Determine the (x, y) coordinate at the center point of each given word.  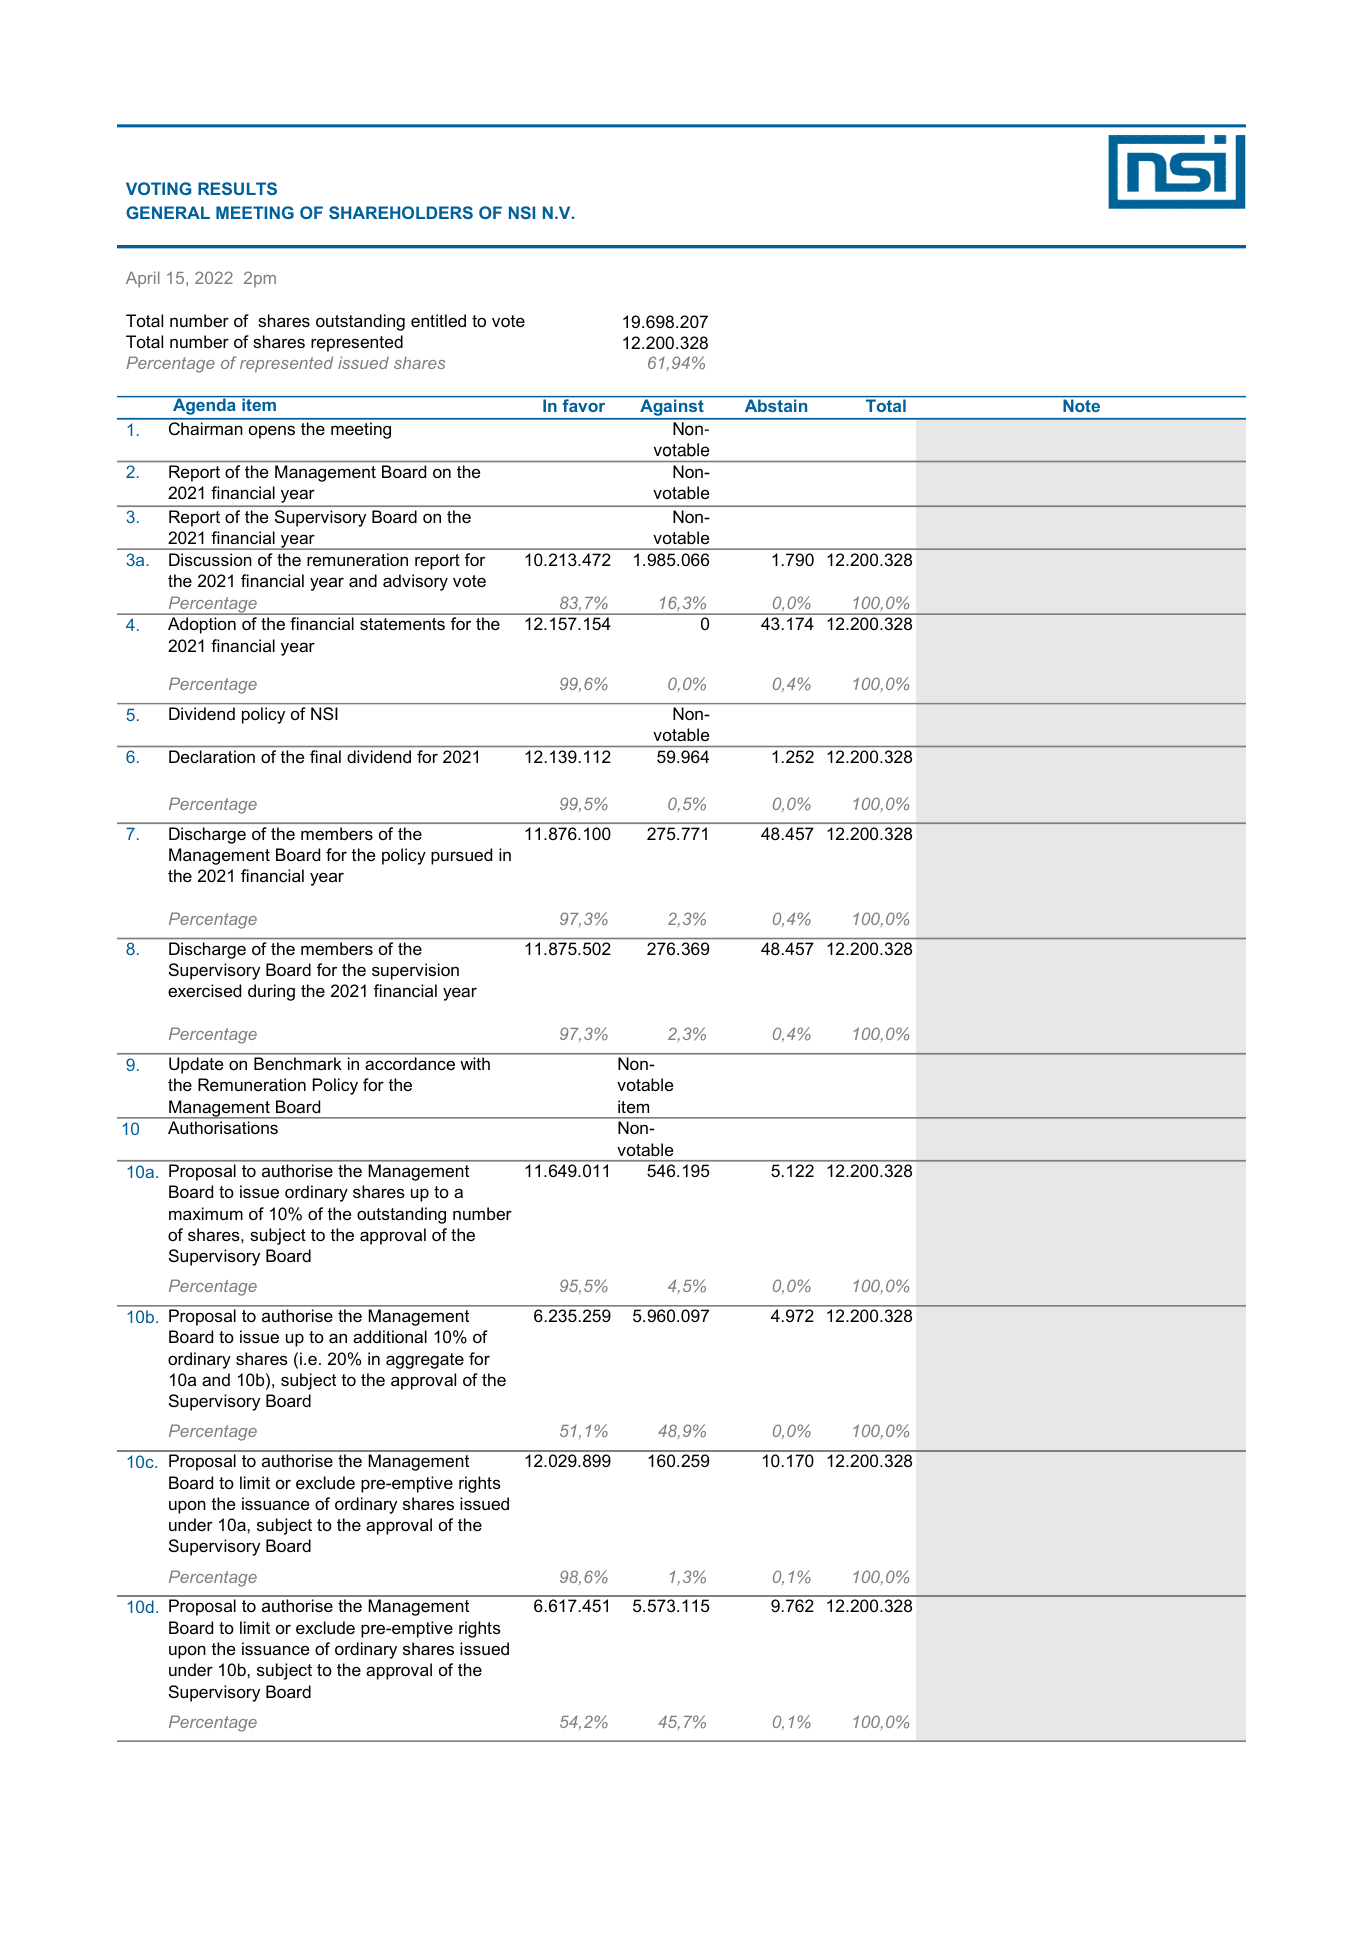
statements (402, 624)
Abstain (776, 406)
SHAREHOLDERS (401, 212)
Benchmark (298, 1063)
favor (584, 405)
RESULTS (237, 188)
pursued (461, 856)
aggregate (425, 1361)
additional (390, 1336)
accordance (410, 1063)
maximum (206, 1213)
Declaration (212, 756)
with (475, 1063)
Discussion (210, 559)
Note (1082, 406)
